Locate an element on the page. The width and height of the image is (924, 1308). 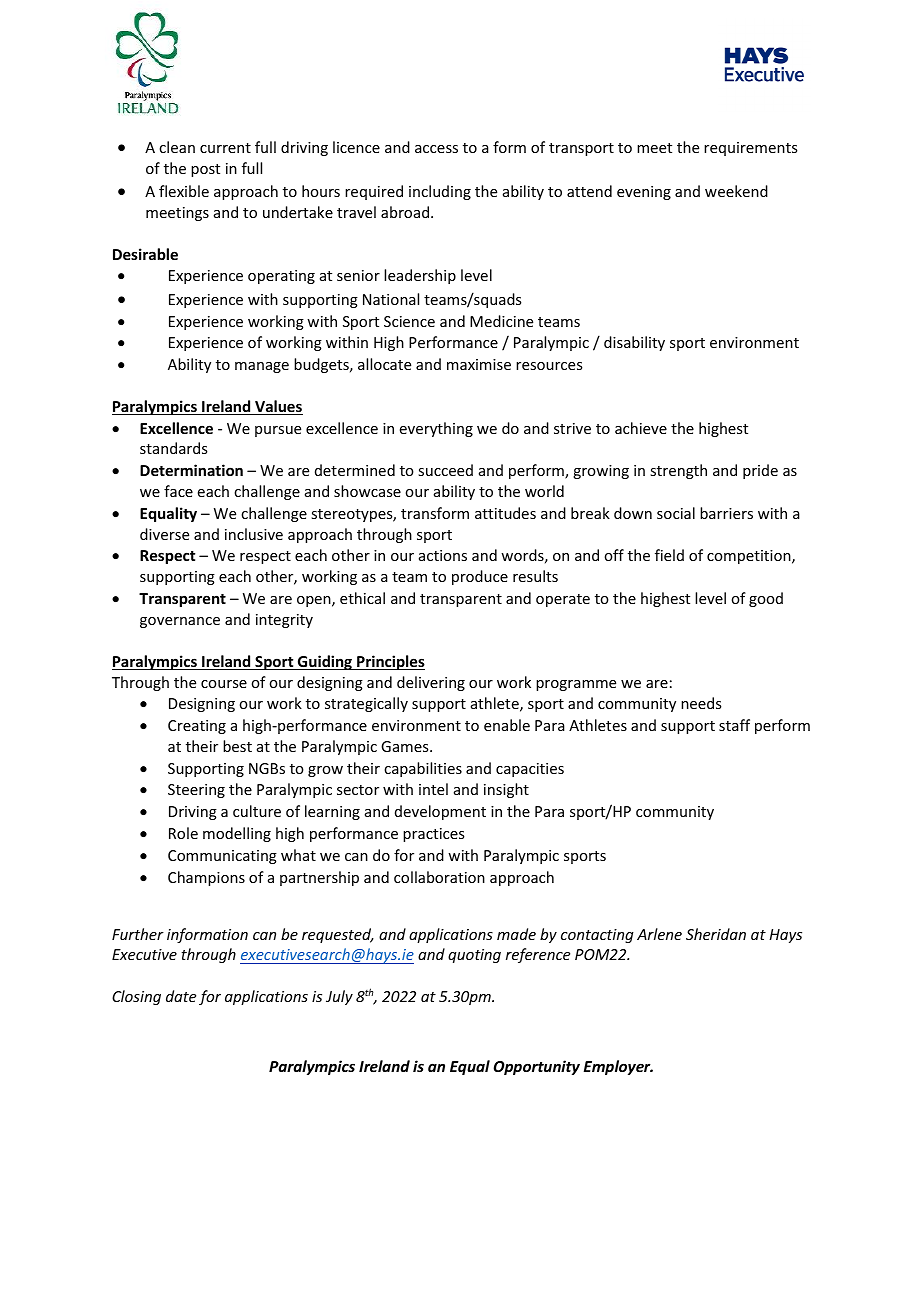
achieve is located at coordinates (641, 428).
